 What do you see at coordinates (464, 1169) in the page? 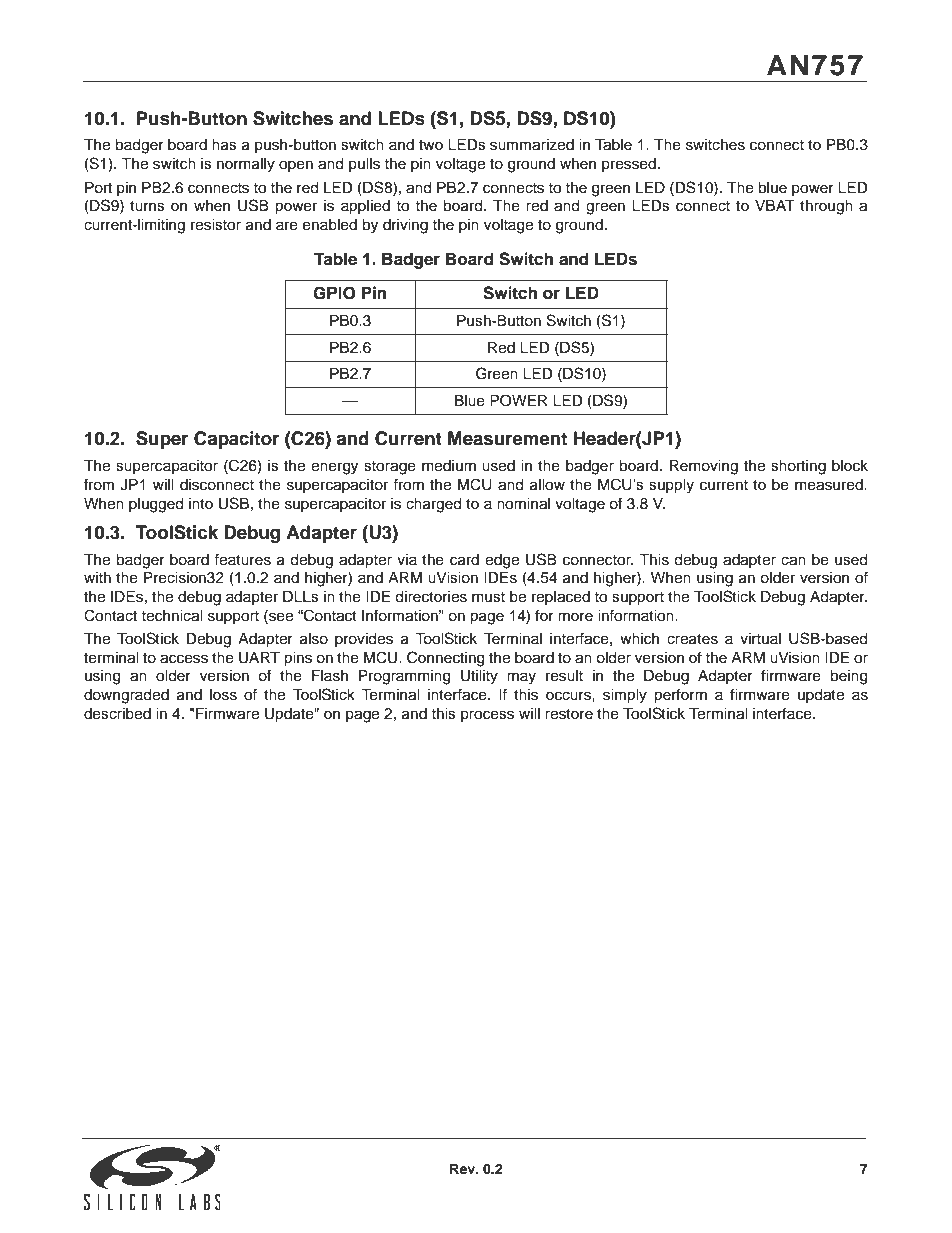
I see `Rev` at bounding box center [464, 1169].
